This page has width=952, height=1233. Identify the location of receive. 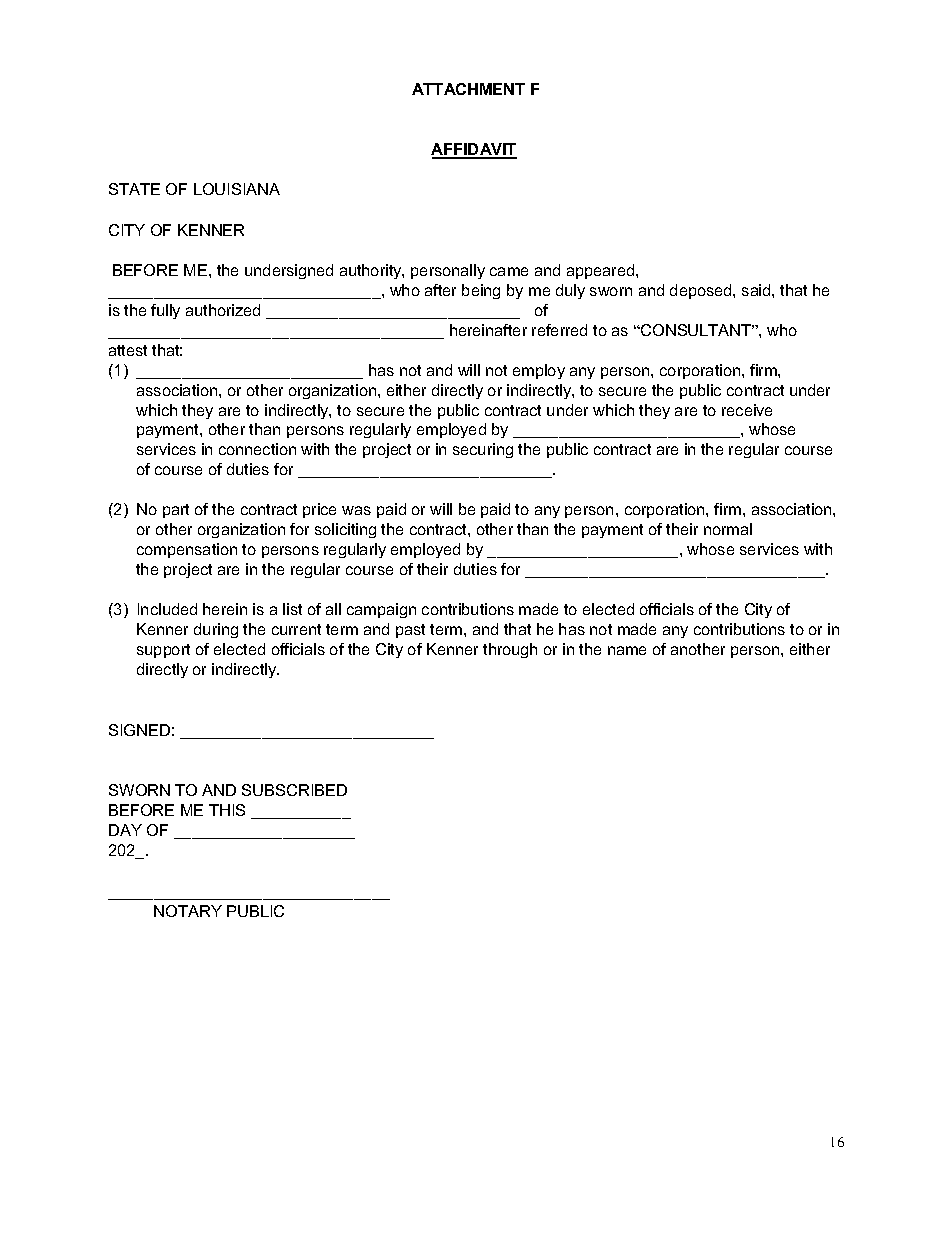
(747, 410).
